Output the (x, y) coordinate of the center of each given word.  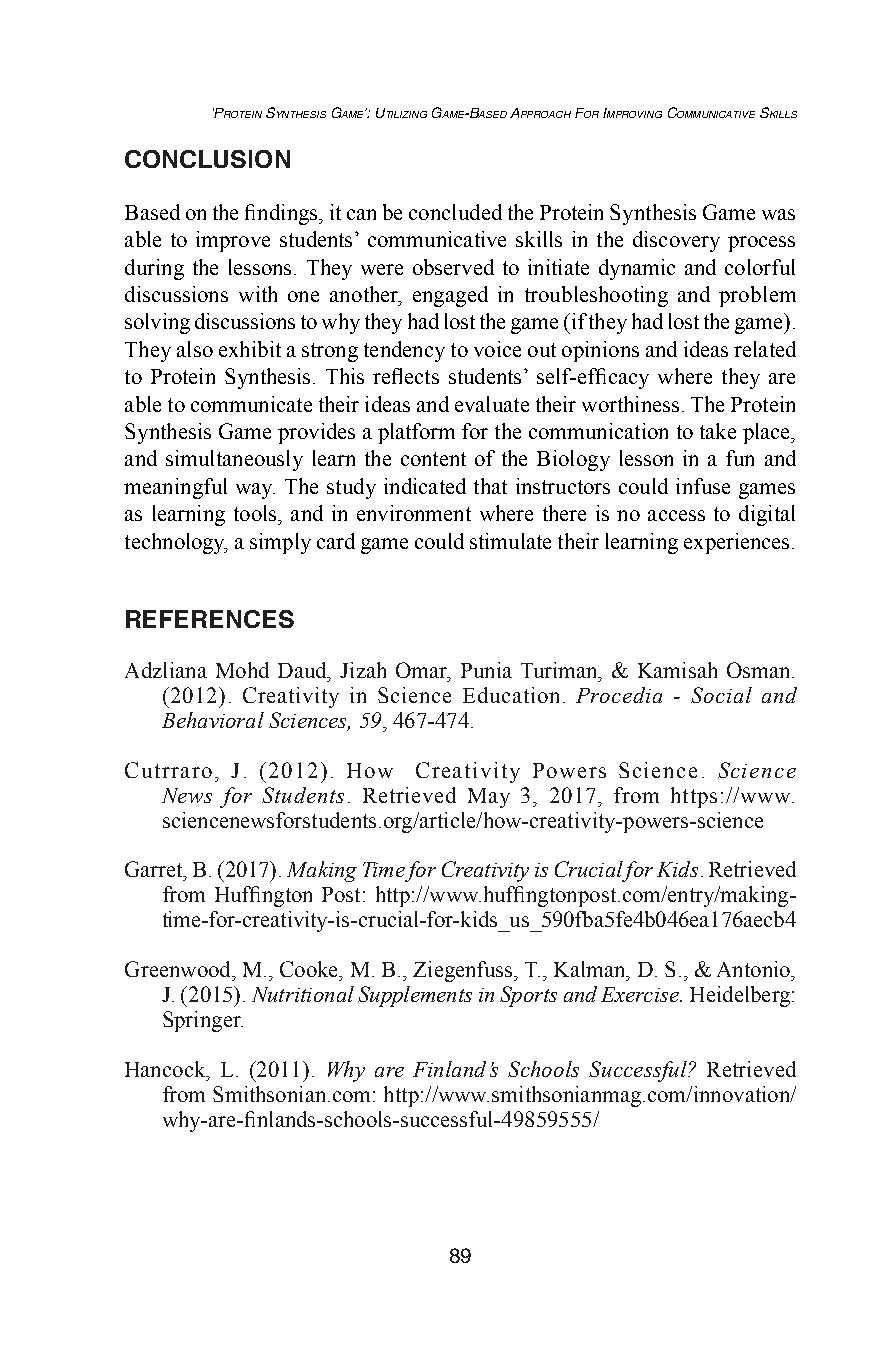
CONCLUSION (207, 159)
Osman (760, 670)
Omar (423, 671)
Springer (203, 1021)
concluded (455, 212)
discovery (676, 241)
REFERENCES (210, 619)
